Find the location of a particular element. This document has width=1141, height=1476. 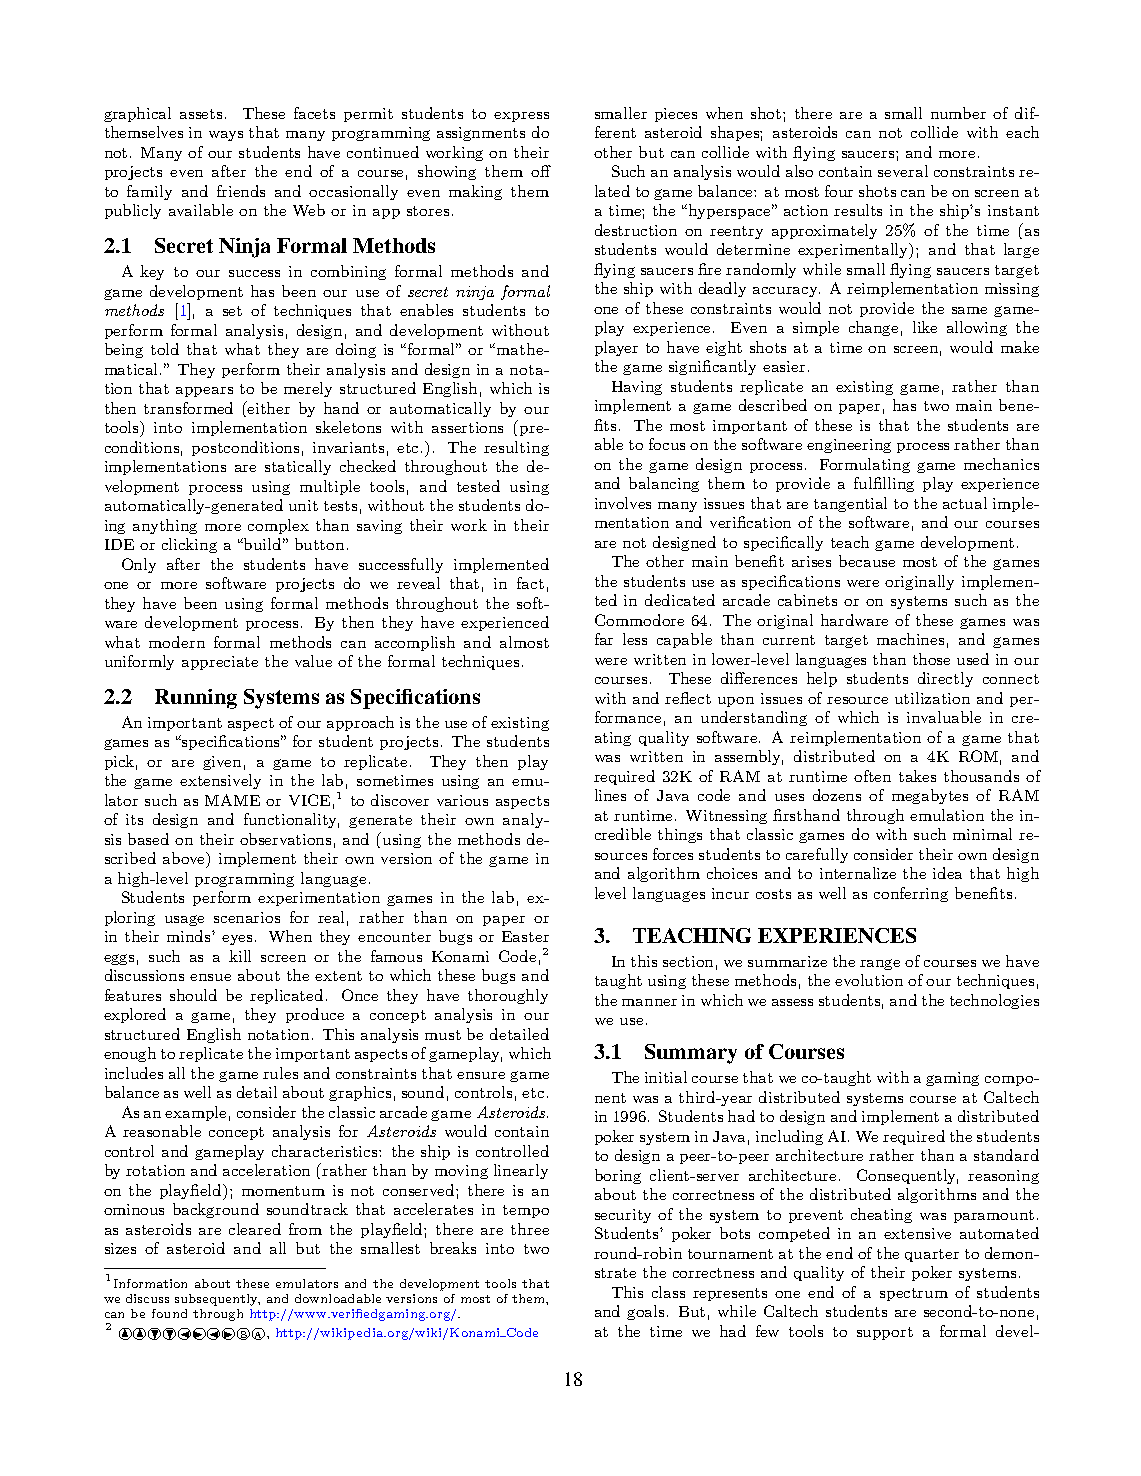

resource is located at coordinates (857, 700).
